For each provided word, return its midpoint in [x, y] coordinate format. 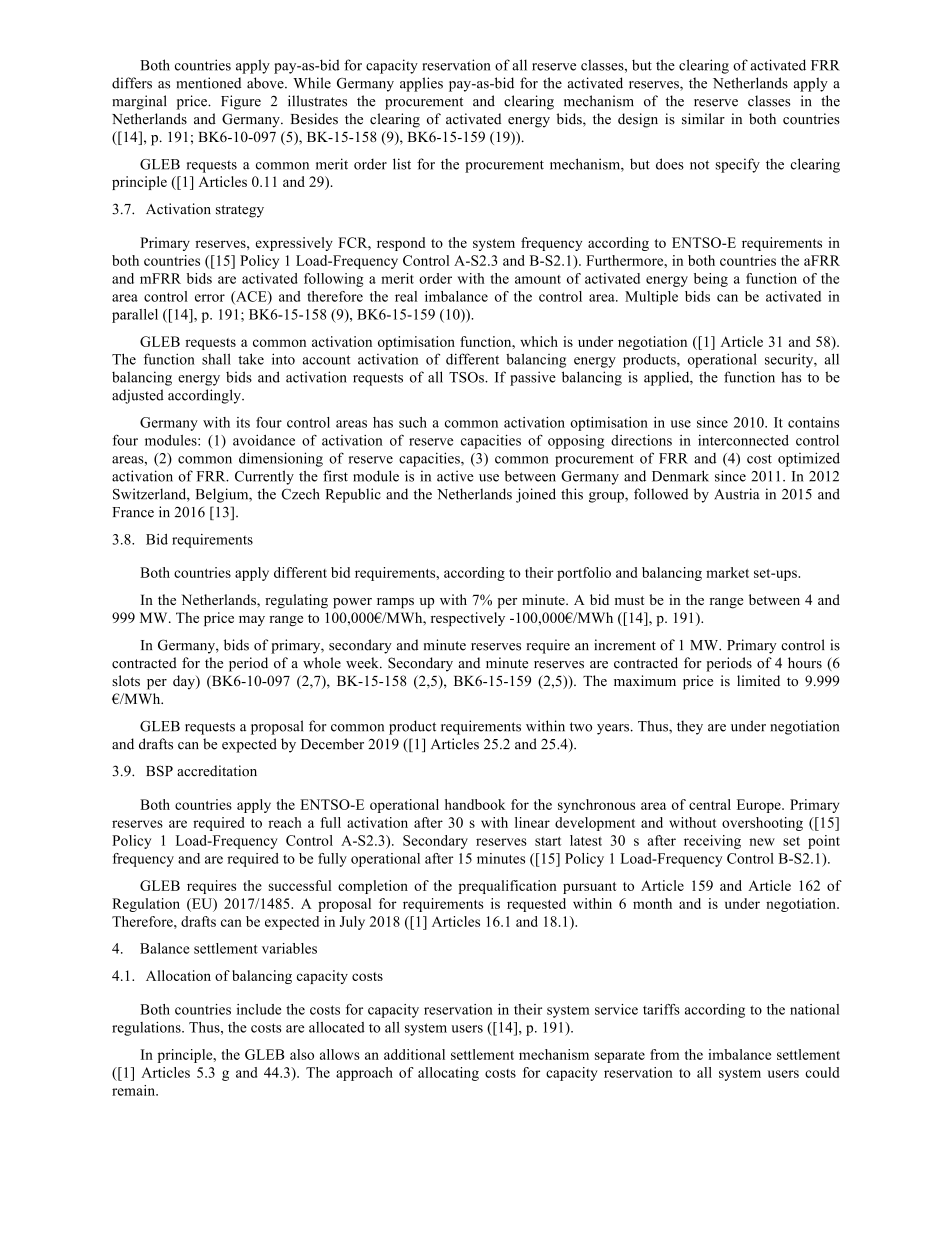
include [259, 1009]
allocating [448, 1074]
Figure [241, 102]
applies [421, 84]
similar [703, 119]
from [664, 1054]
